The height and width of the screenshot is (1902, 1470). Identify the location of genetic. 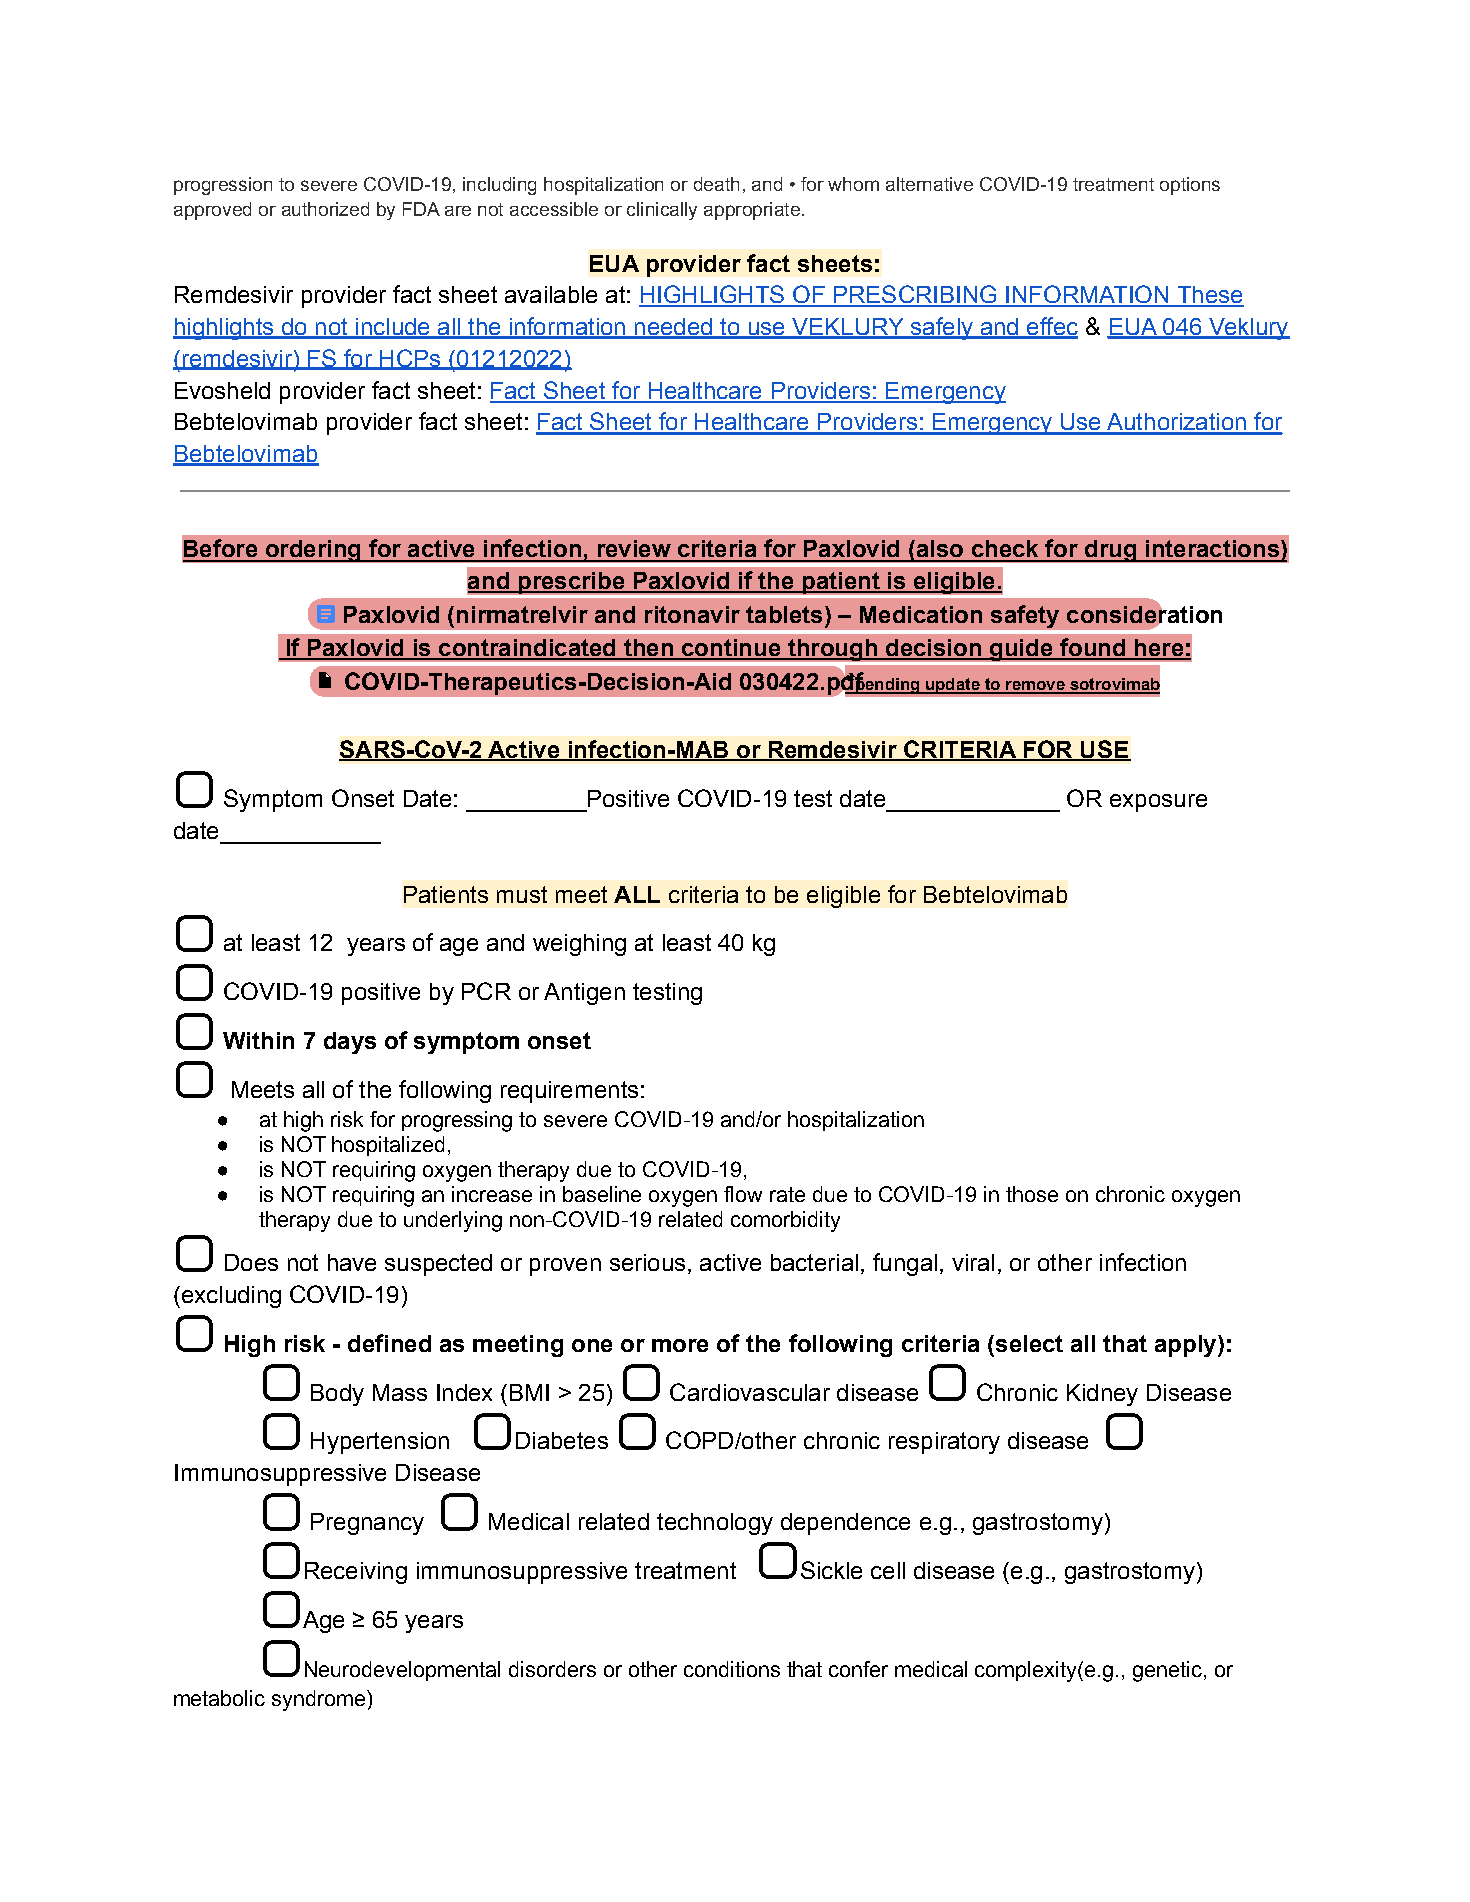
(1169, 1671).
